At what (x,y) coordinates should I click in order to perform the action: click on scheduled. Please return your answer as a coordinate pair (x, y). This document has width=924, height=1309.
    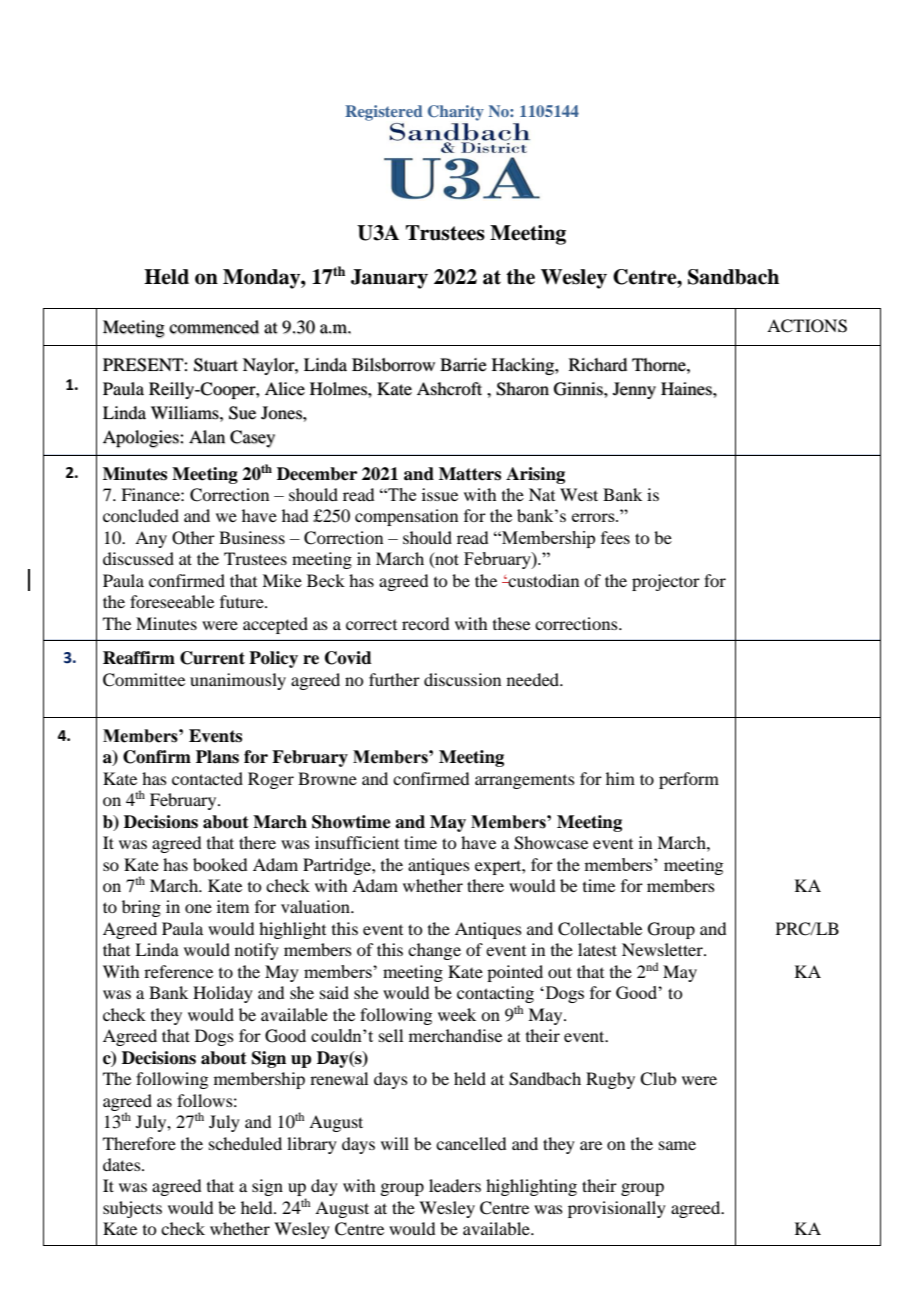
    Looking at the image, I should click on (245, 1143).
